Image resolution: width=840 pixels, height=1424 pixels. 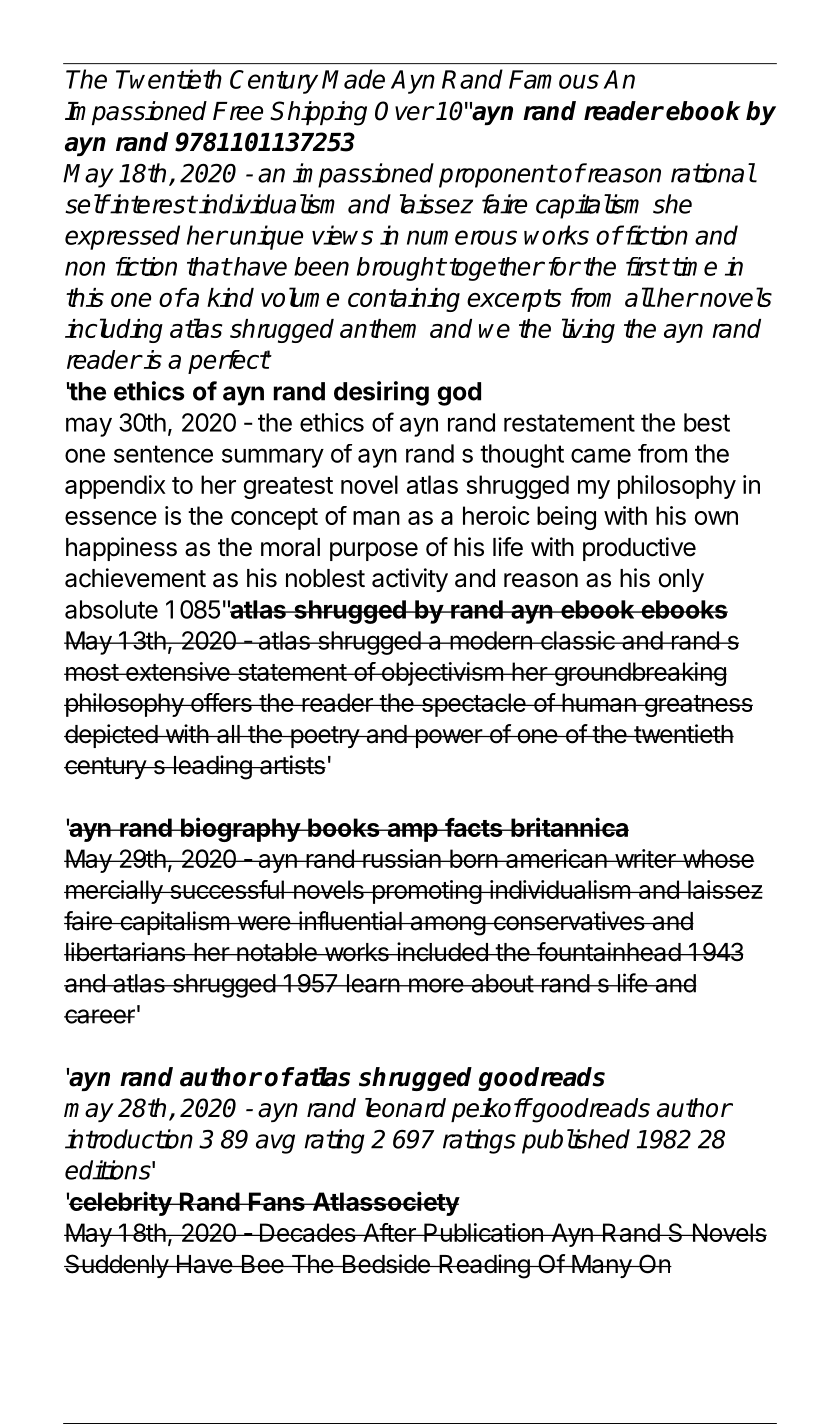 What do you see at coordinates (601, 1266) in the image?
I see `Many` at bounding box center [601, 1266].
